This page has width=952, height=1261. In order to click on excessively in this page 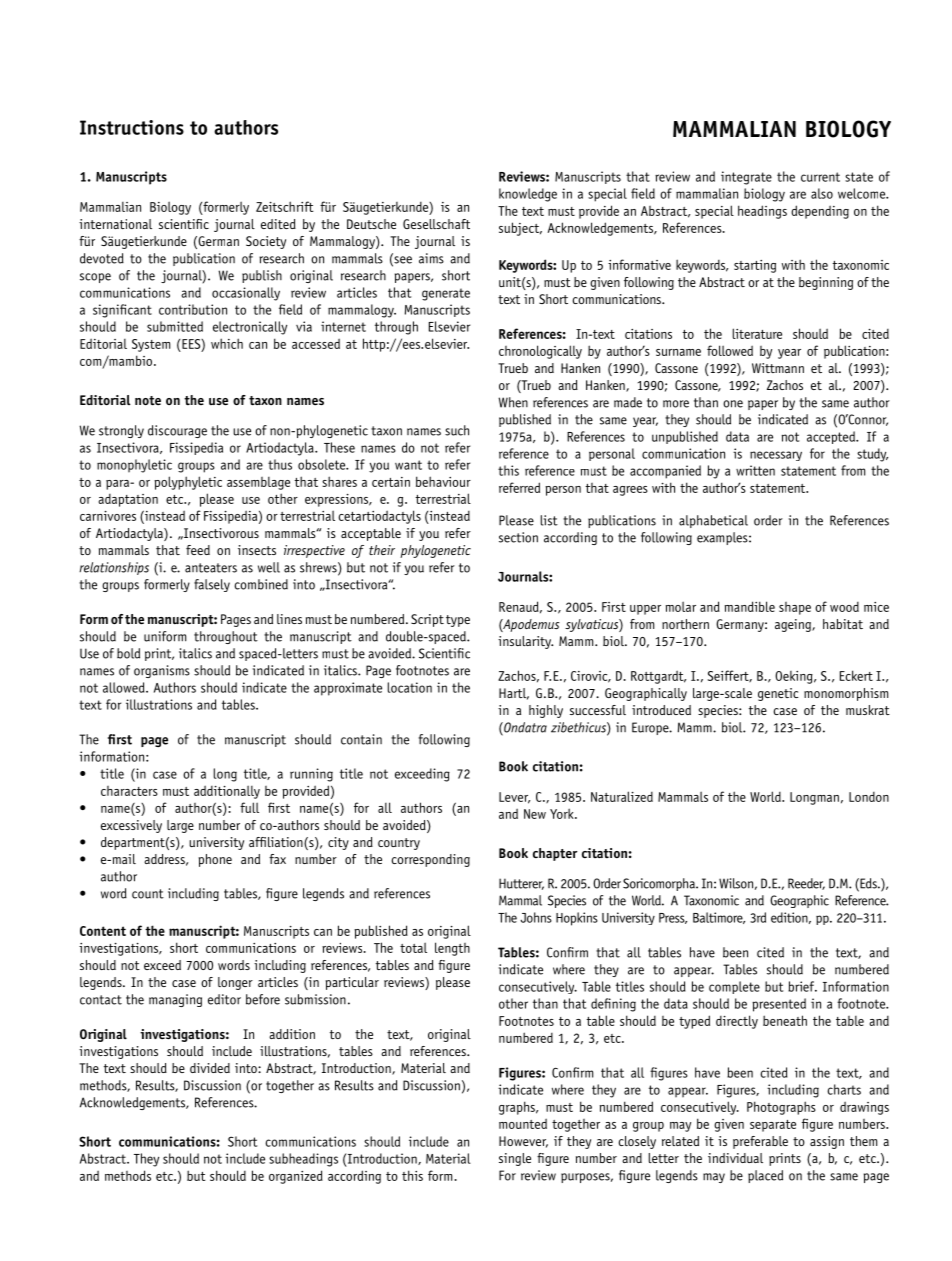, I will do `click(131, 826)`.
